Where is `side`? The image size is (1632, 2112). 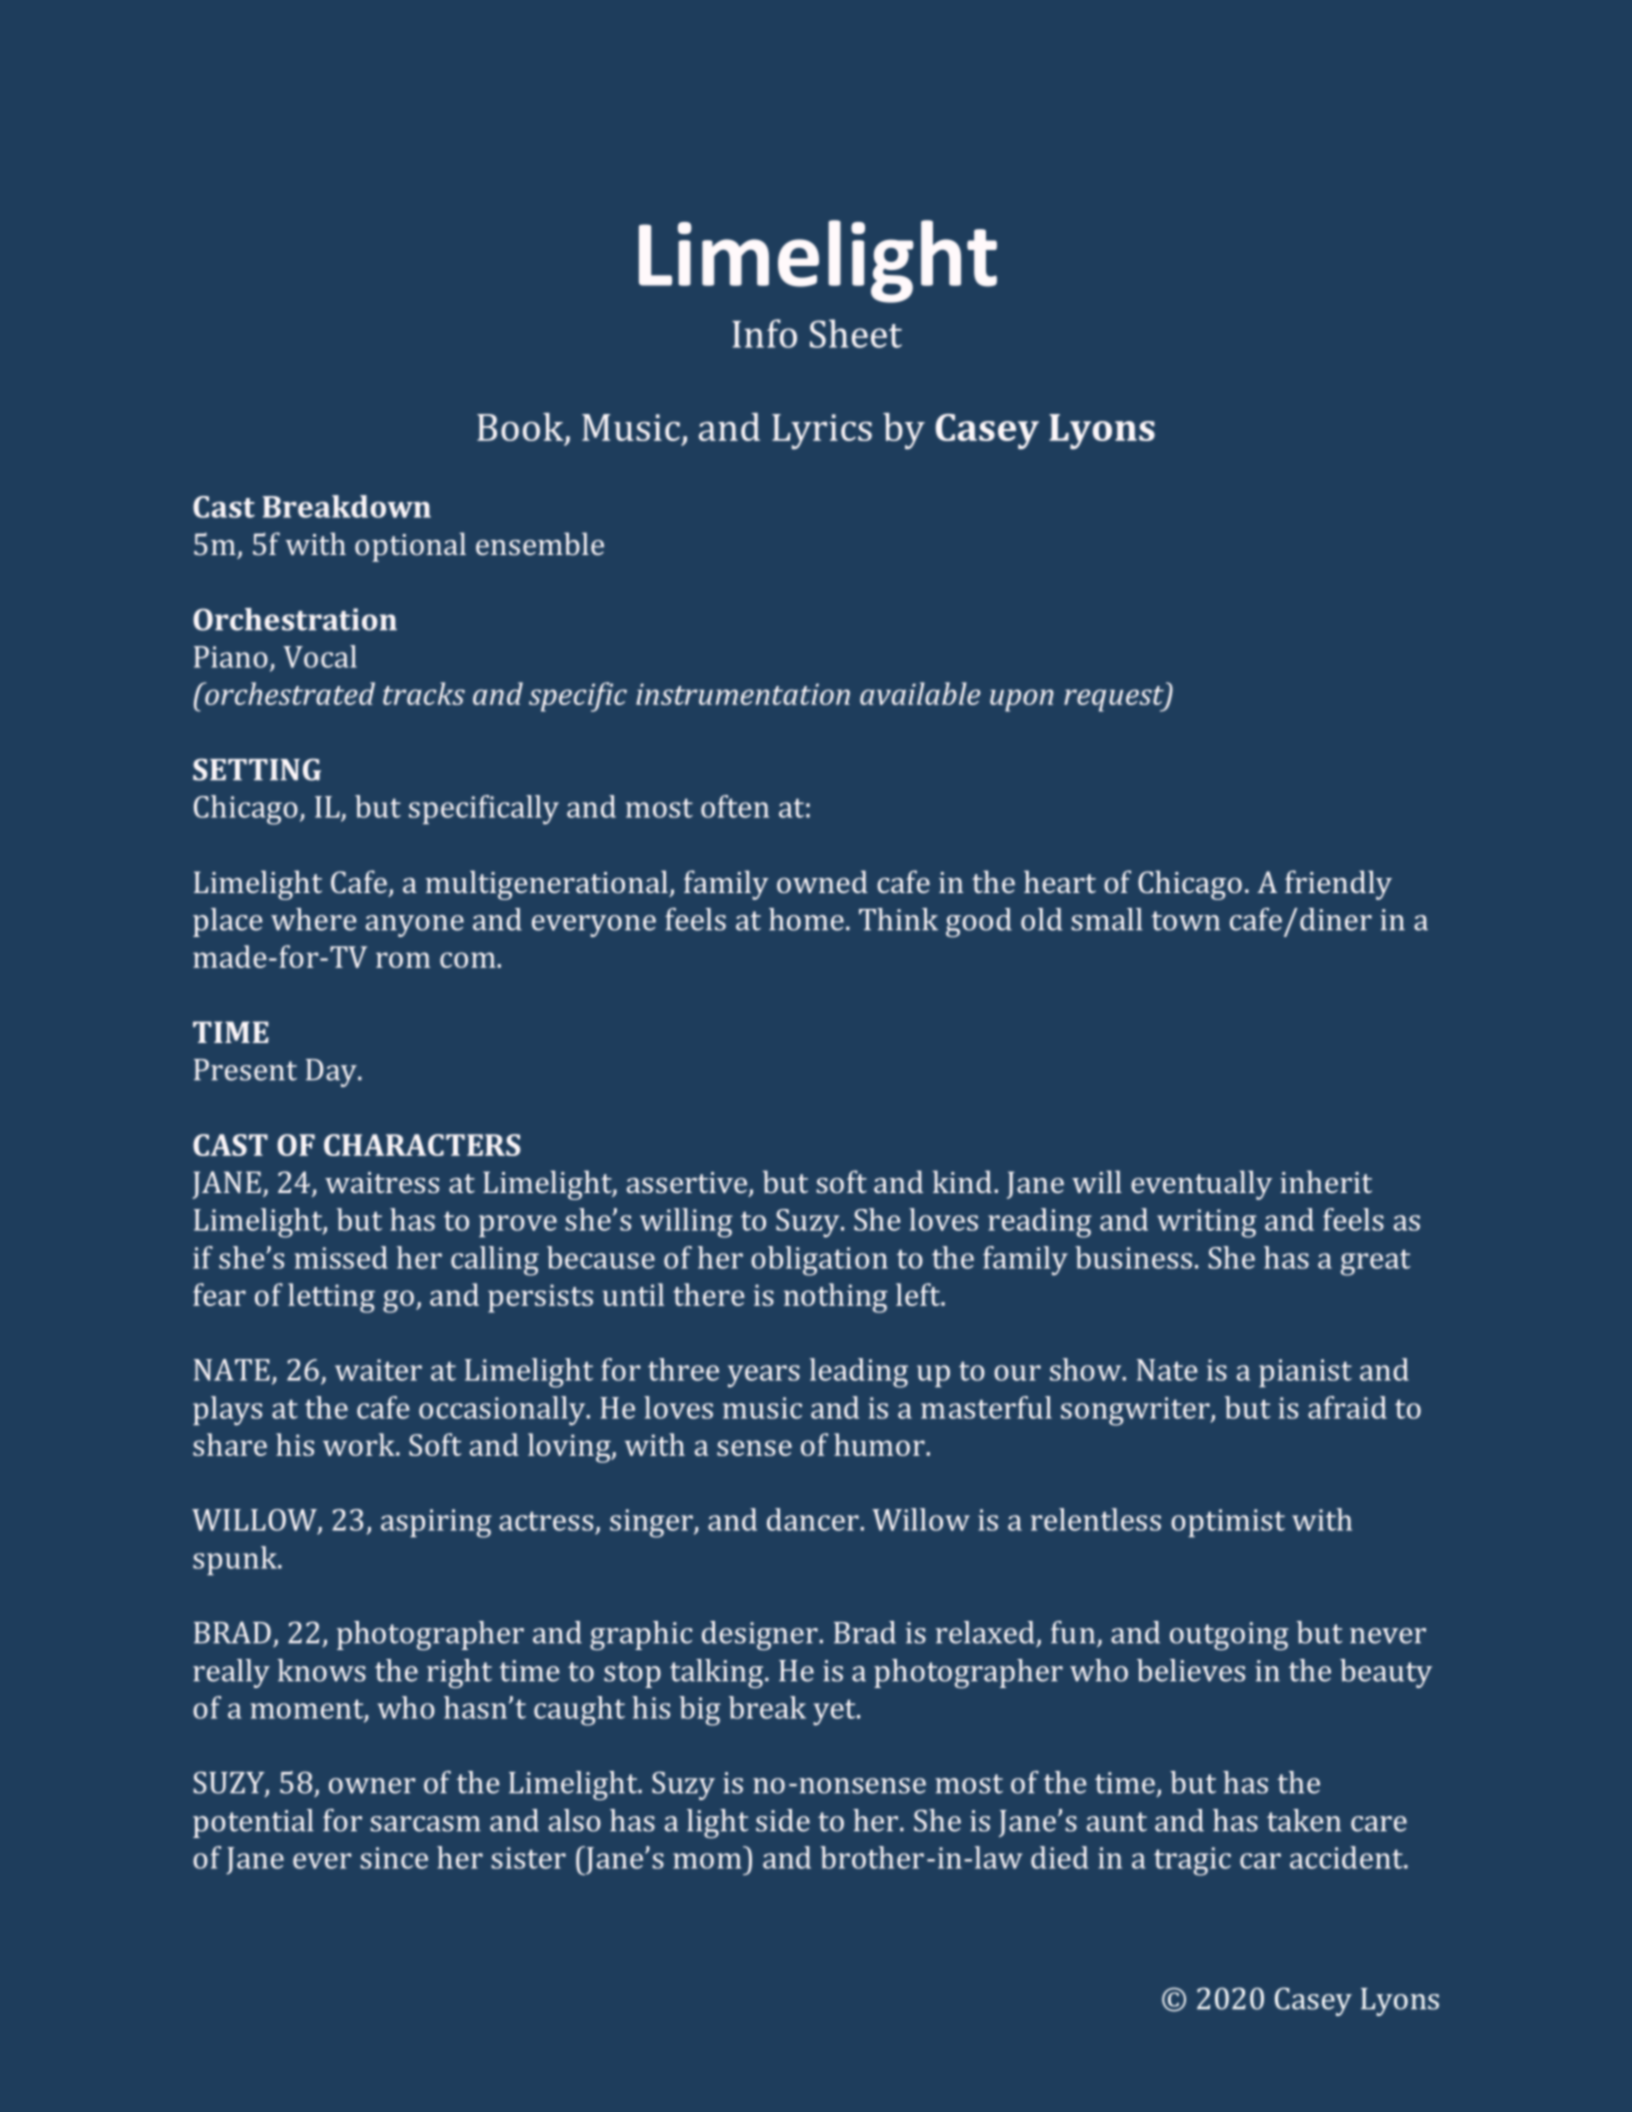
side is located at coordinates (783, 1820).
